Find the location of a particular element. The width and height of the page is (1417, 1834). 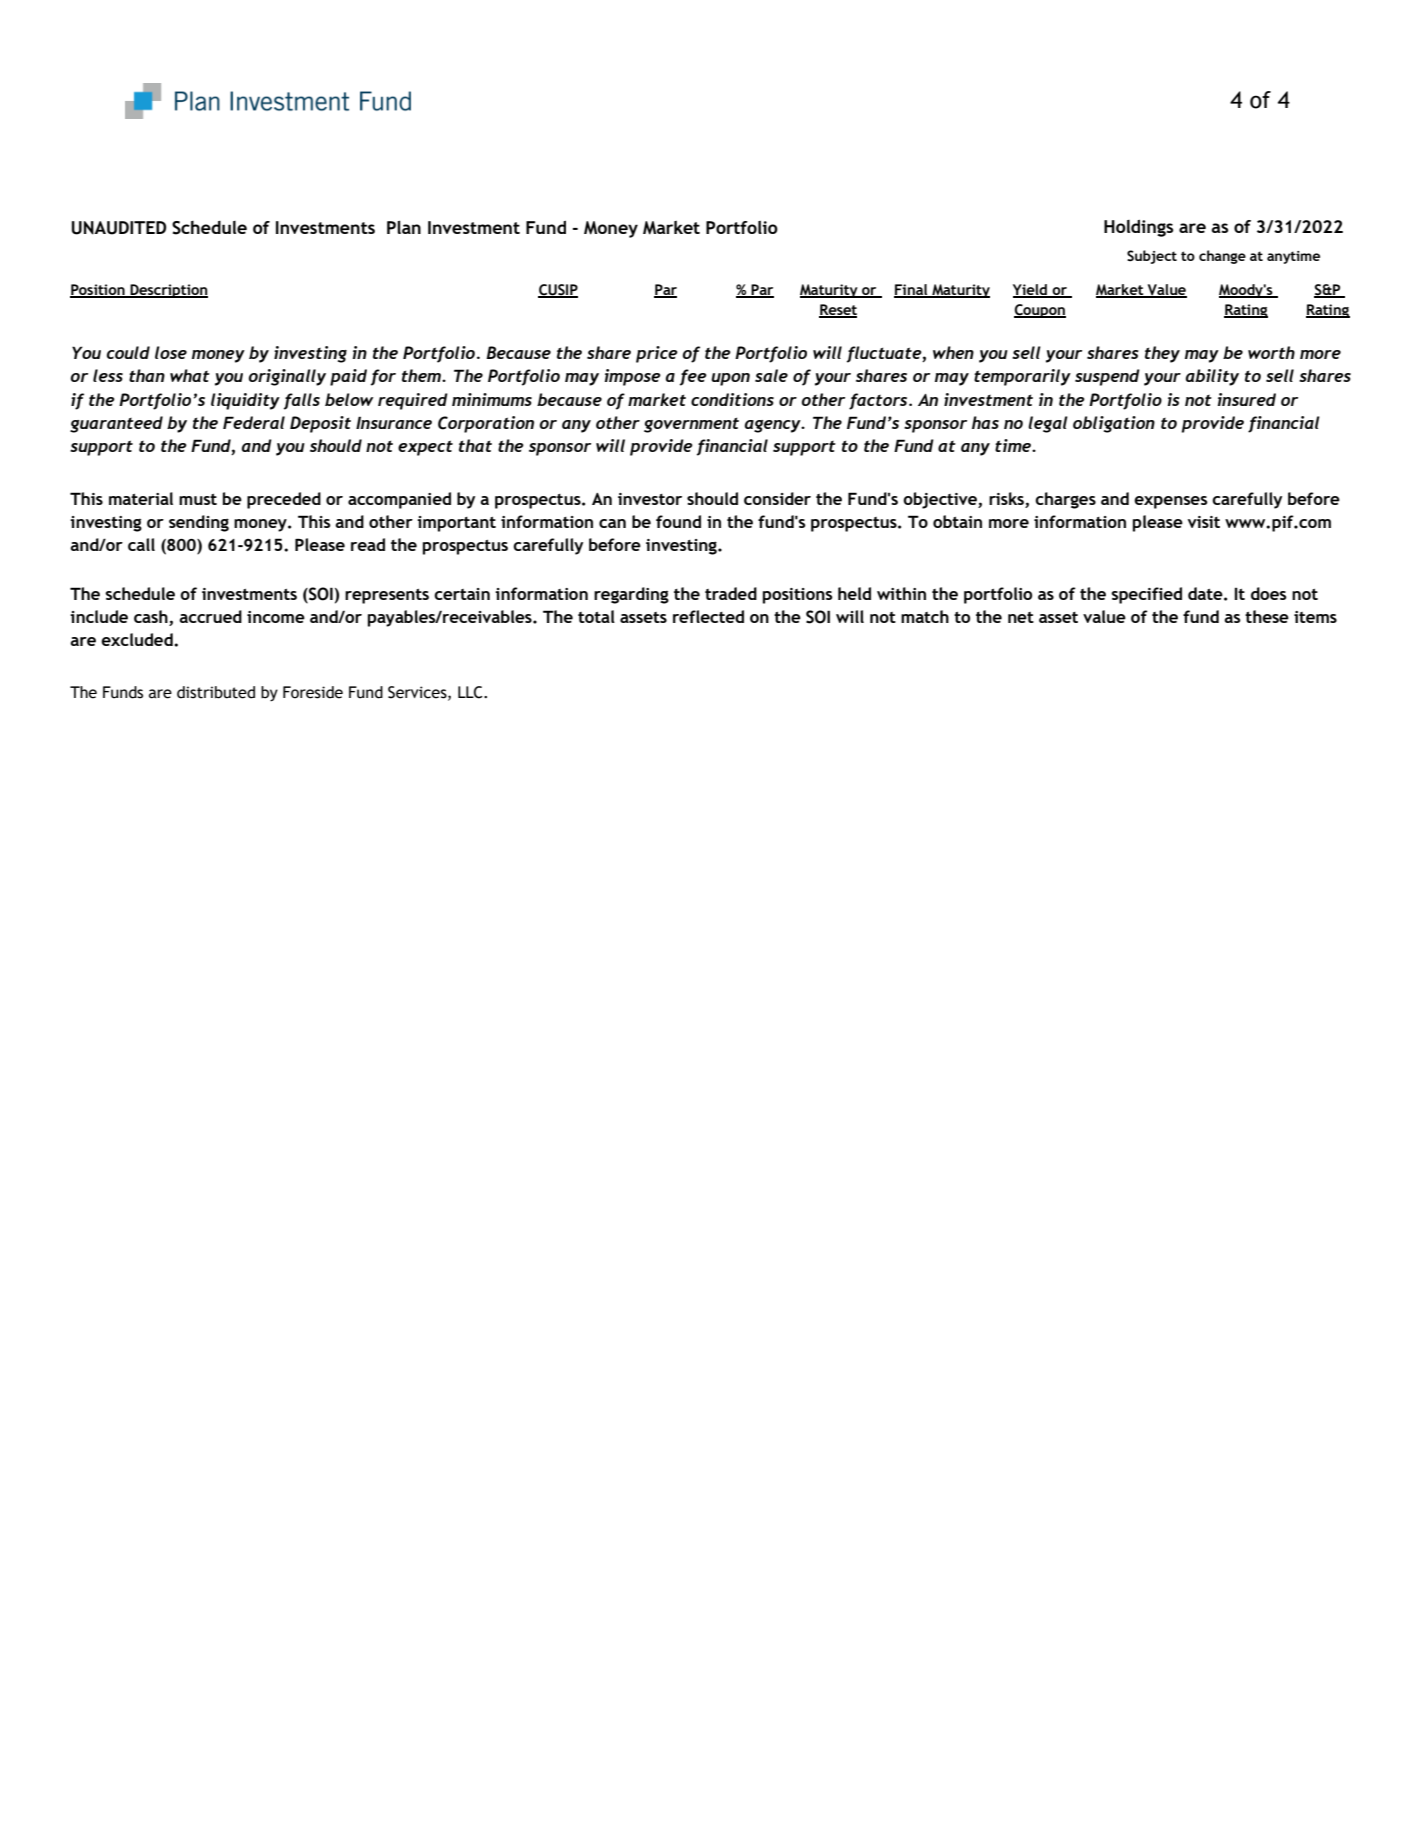

expect is located at coordinates (425, 448).
